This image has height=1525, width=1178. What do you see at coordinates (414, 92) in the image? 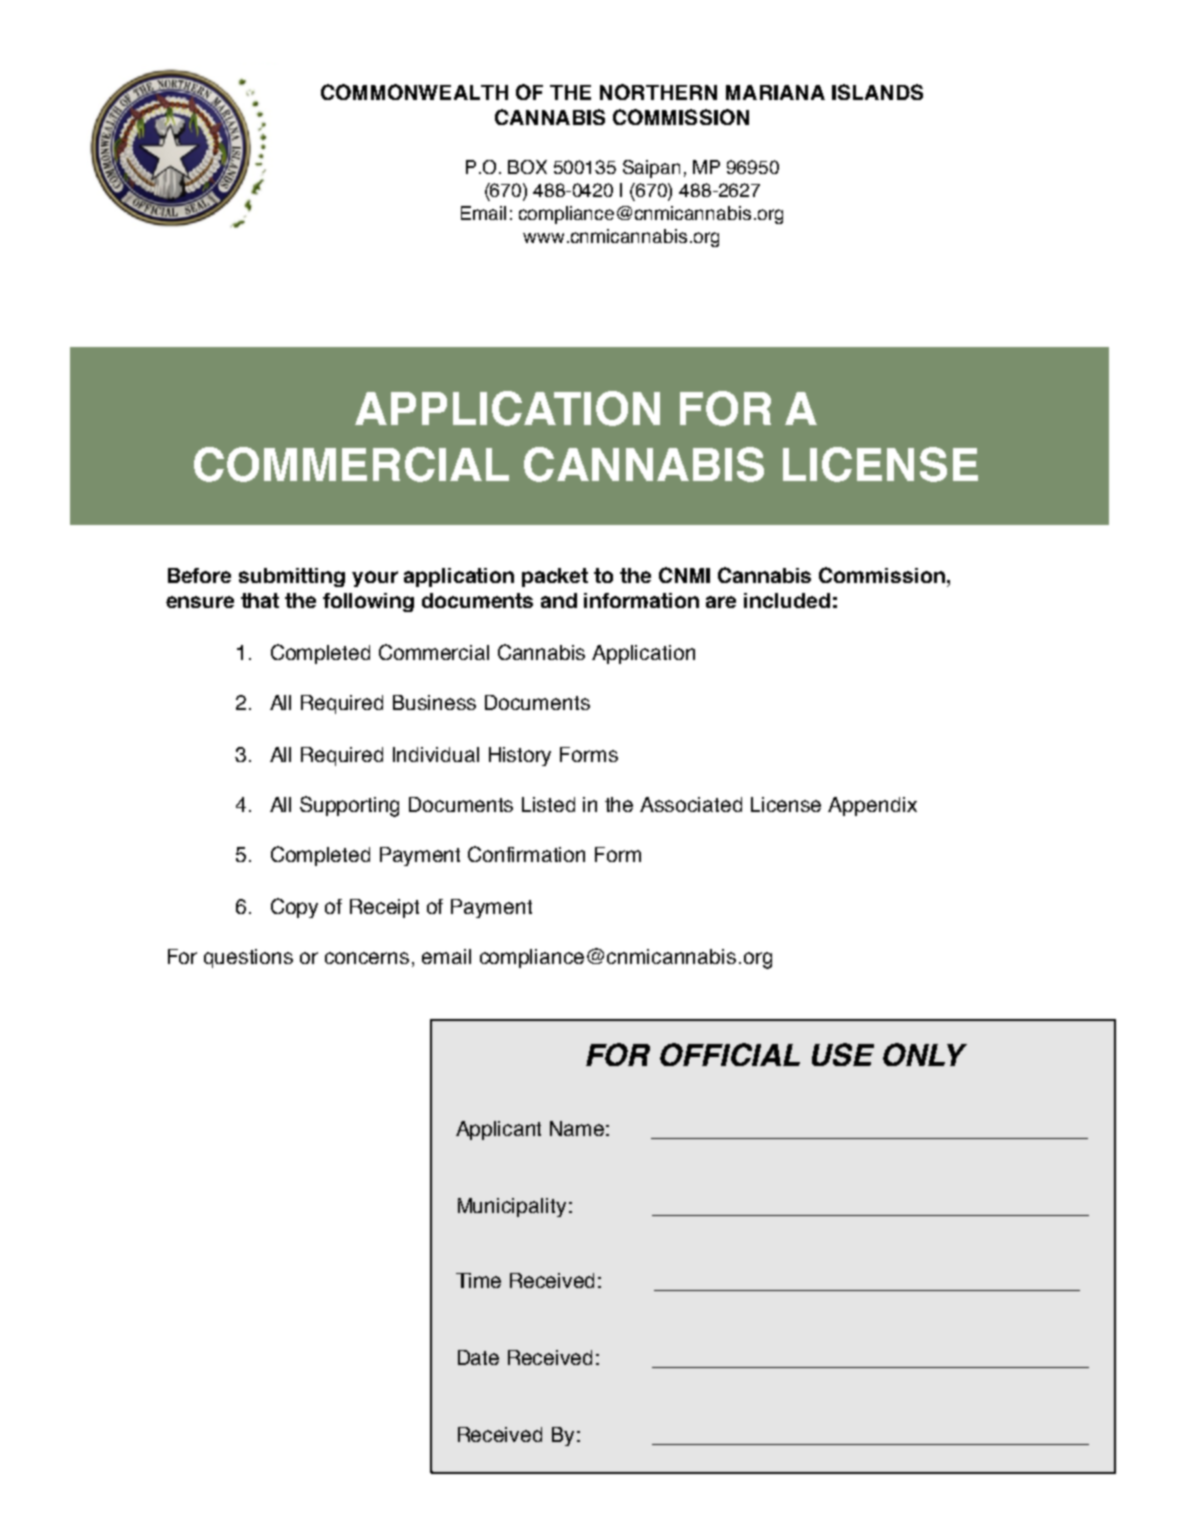
I see `COMMONWEALTH` at bounding box center [414, 92].
